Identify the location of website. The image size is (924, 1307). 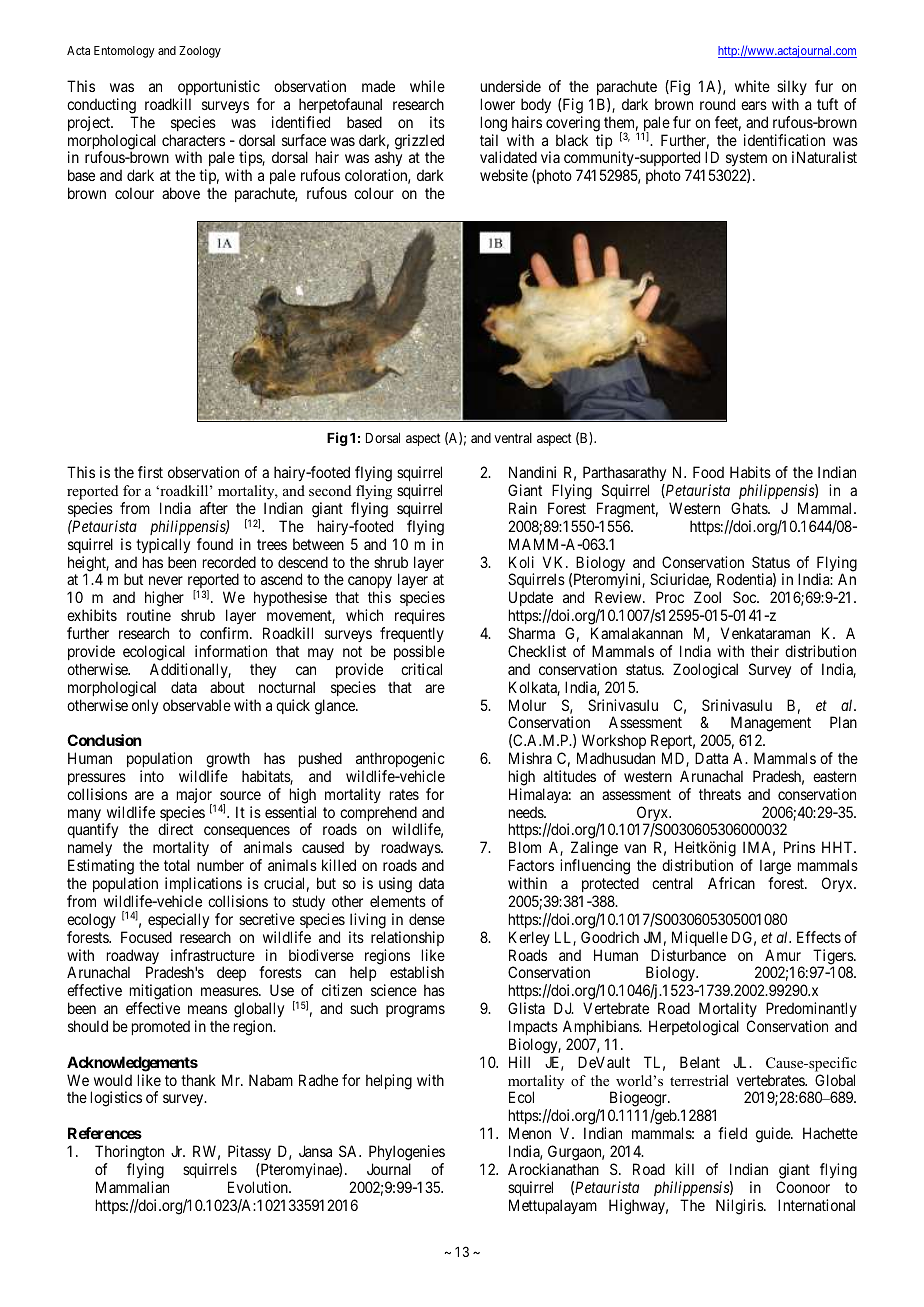
(504, 175).
